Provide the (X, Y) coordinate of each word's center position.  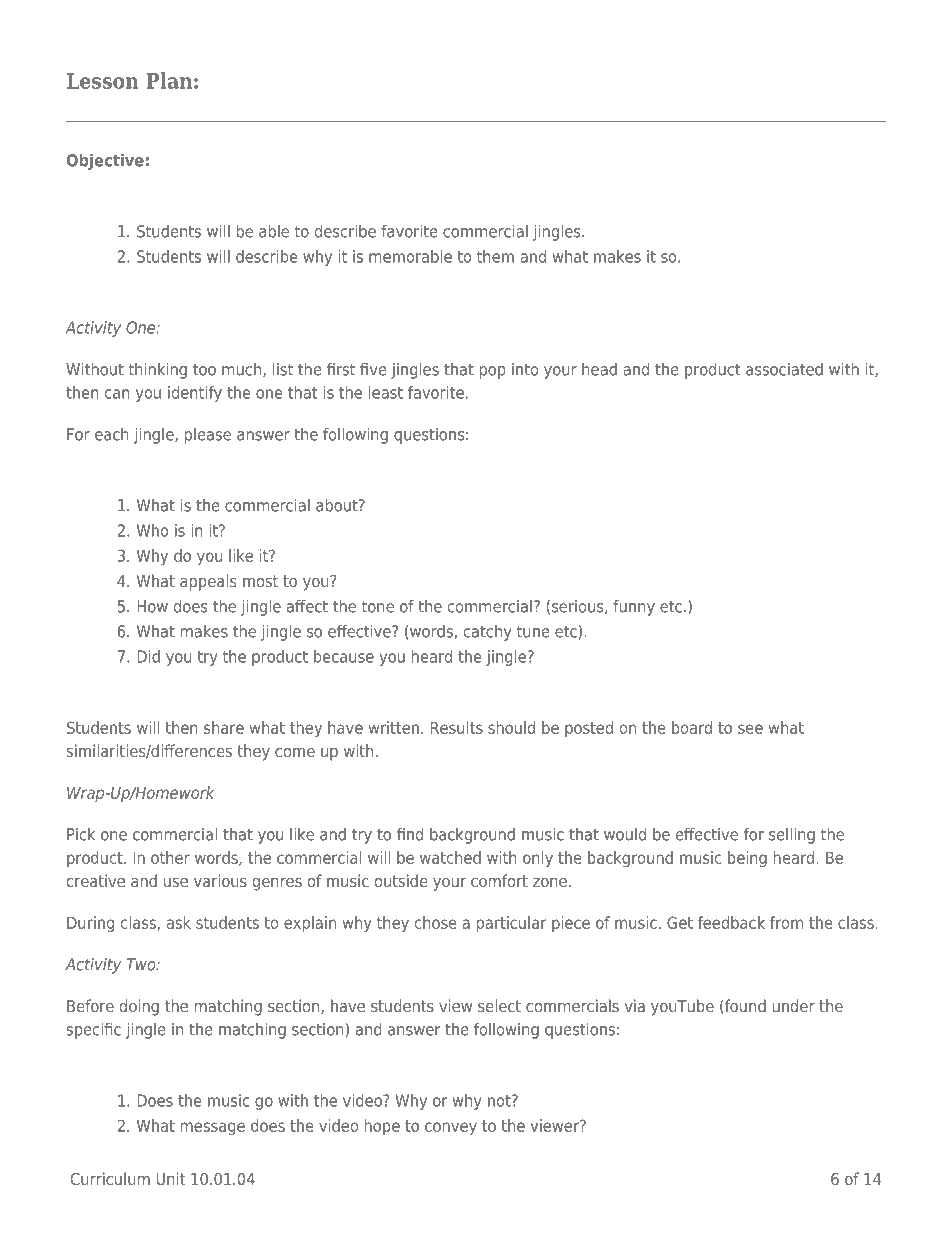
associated (784, 369)
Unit (171, 1178)
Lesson (103, 81)
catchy (488, 633)
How (153, 606)
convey (451, 1128)
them (495, 256)
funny (634, 608)
